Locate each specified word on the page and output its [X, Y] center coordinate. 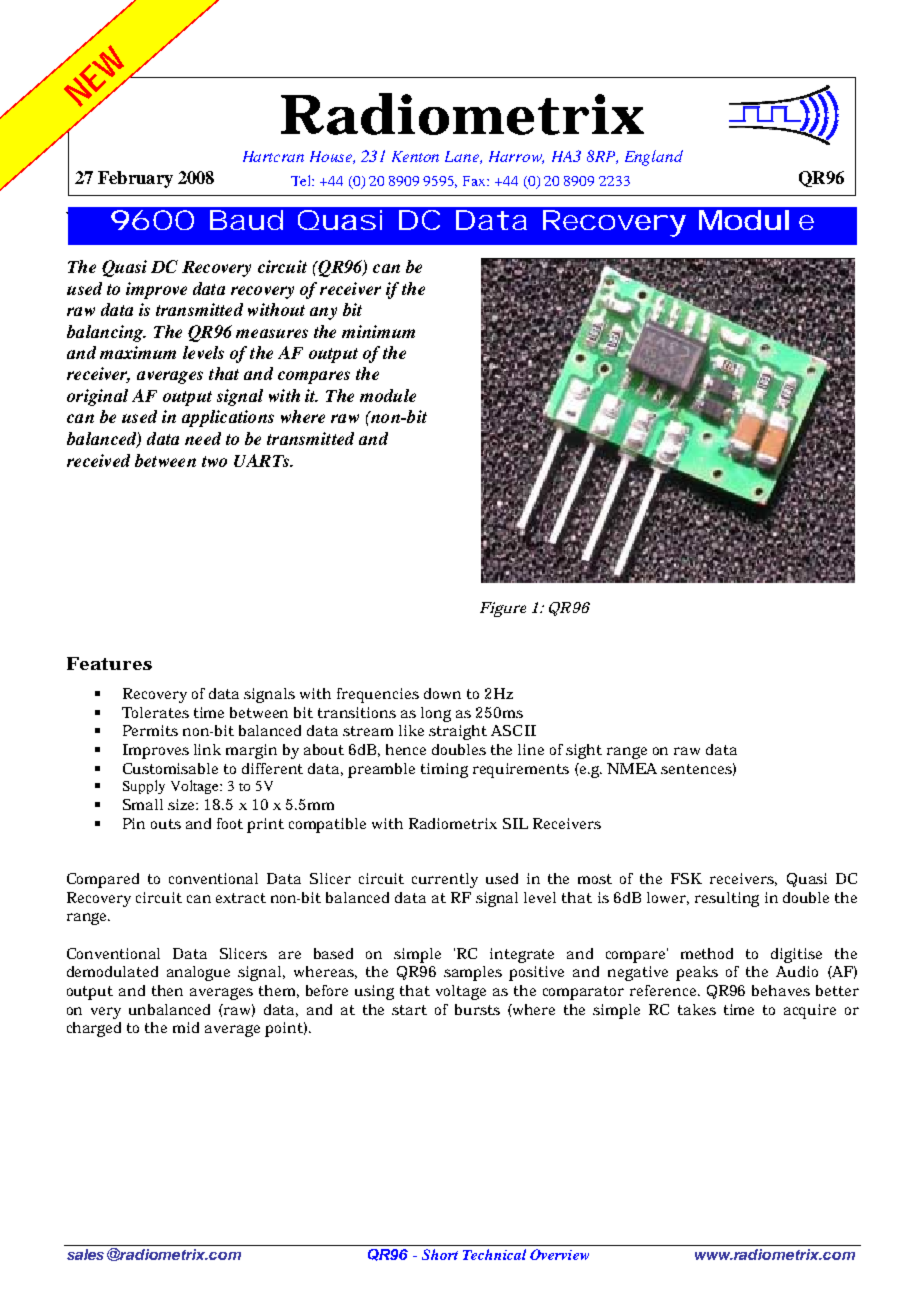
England [654, 158]
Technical [494, 1254]
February [135, 179]
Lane [463, 157]
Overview [559, 1254]
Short [440, 1254]
